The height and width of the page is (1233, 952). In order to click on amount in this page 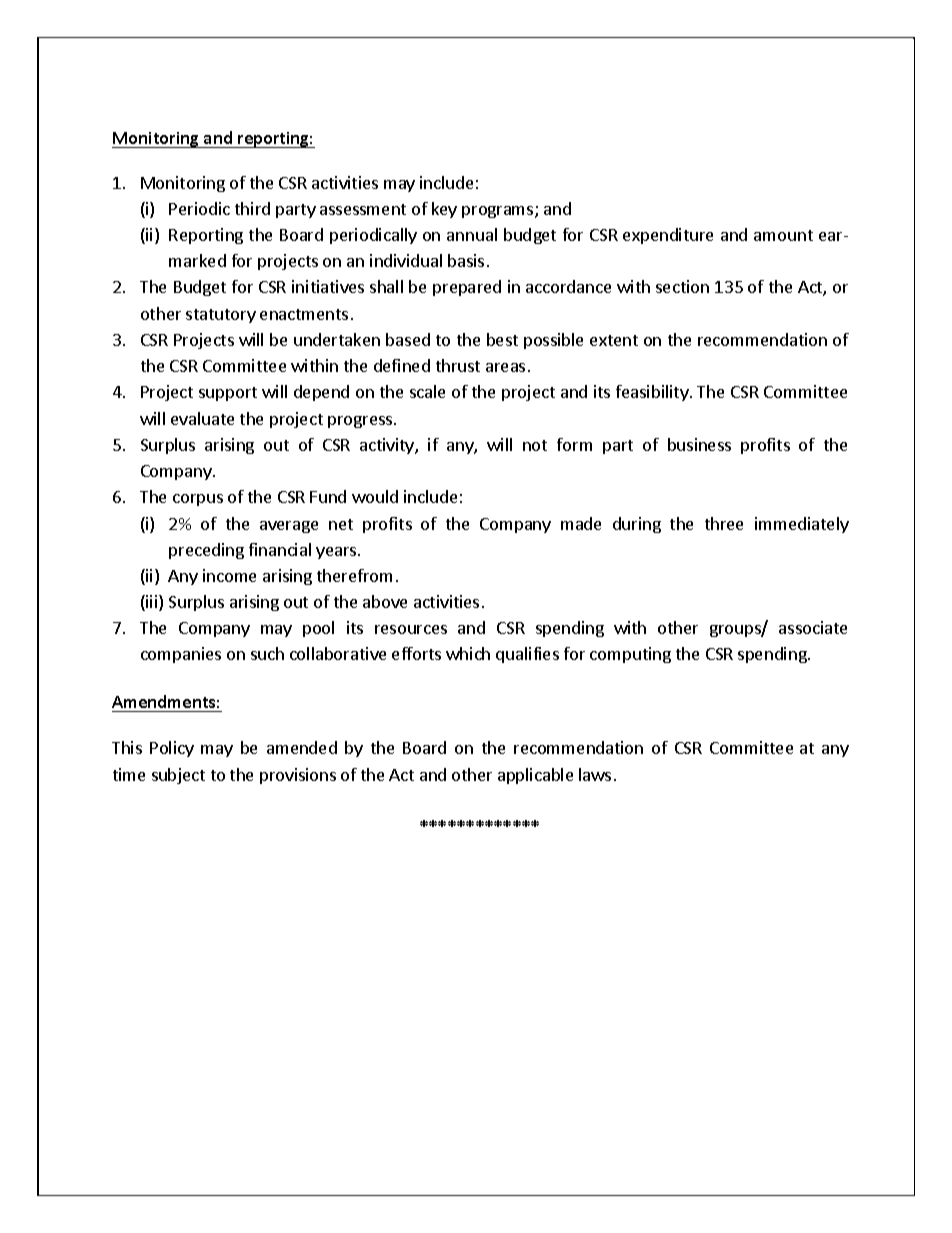, I will do `click(783, 235)`.
